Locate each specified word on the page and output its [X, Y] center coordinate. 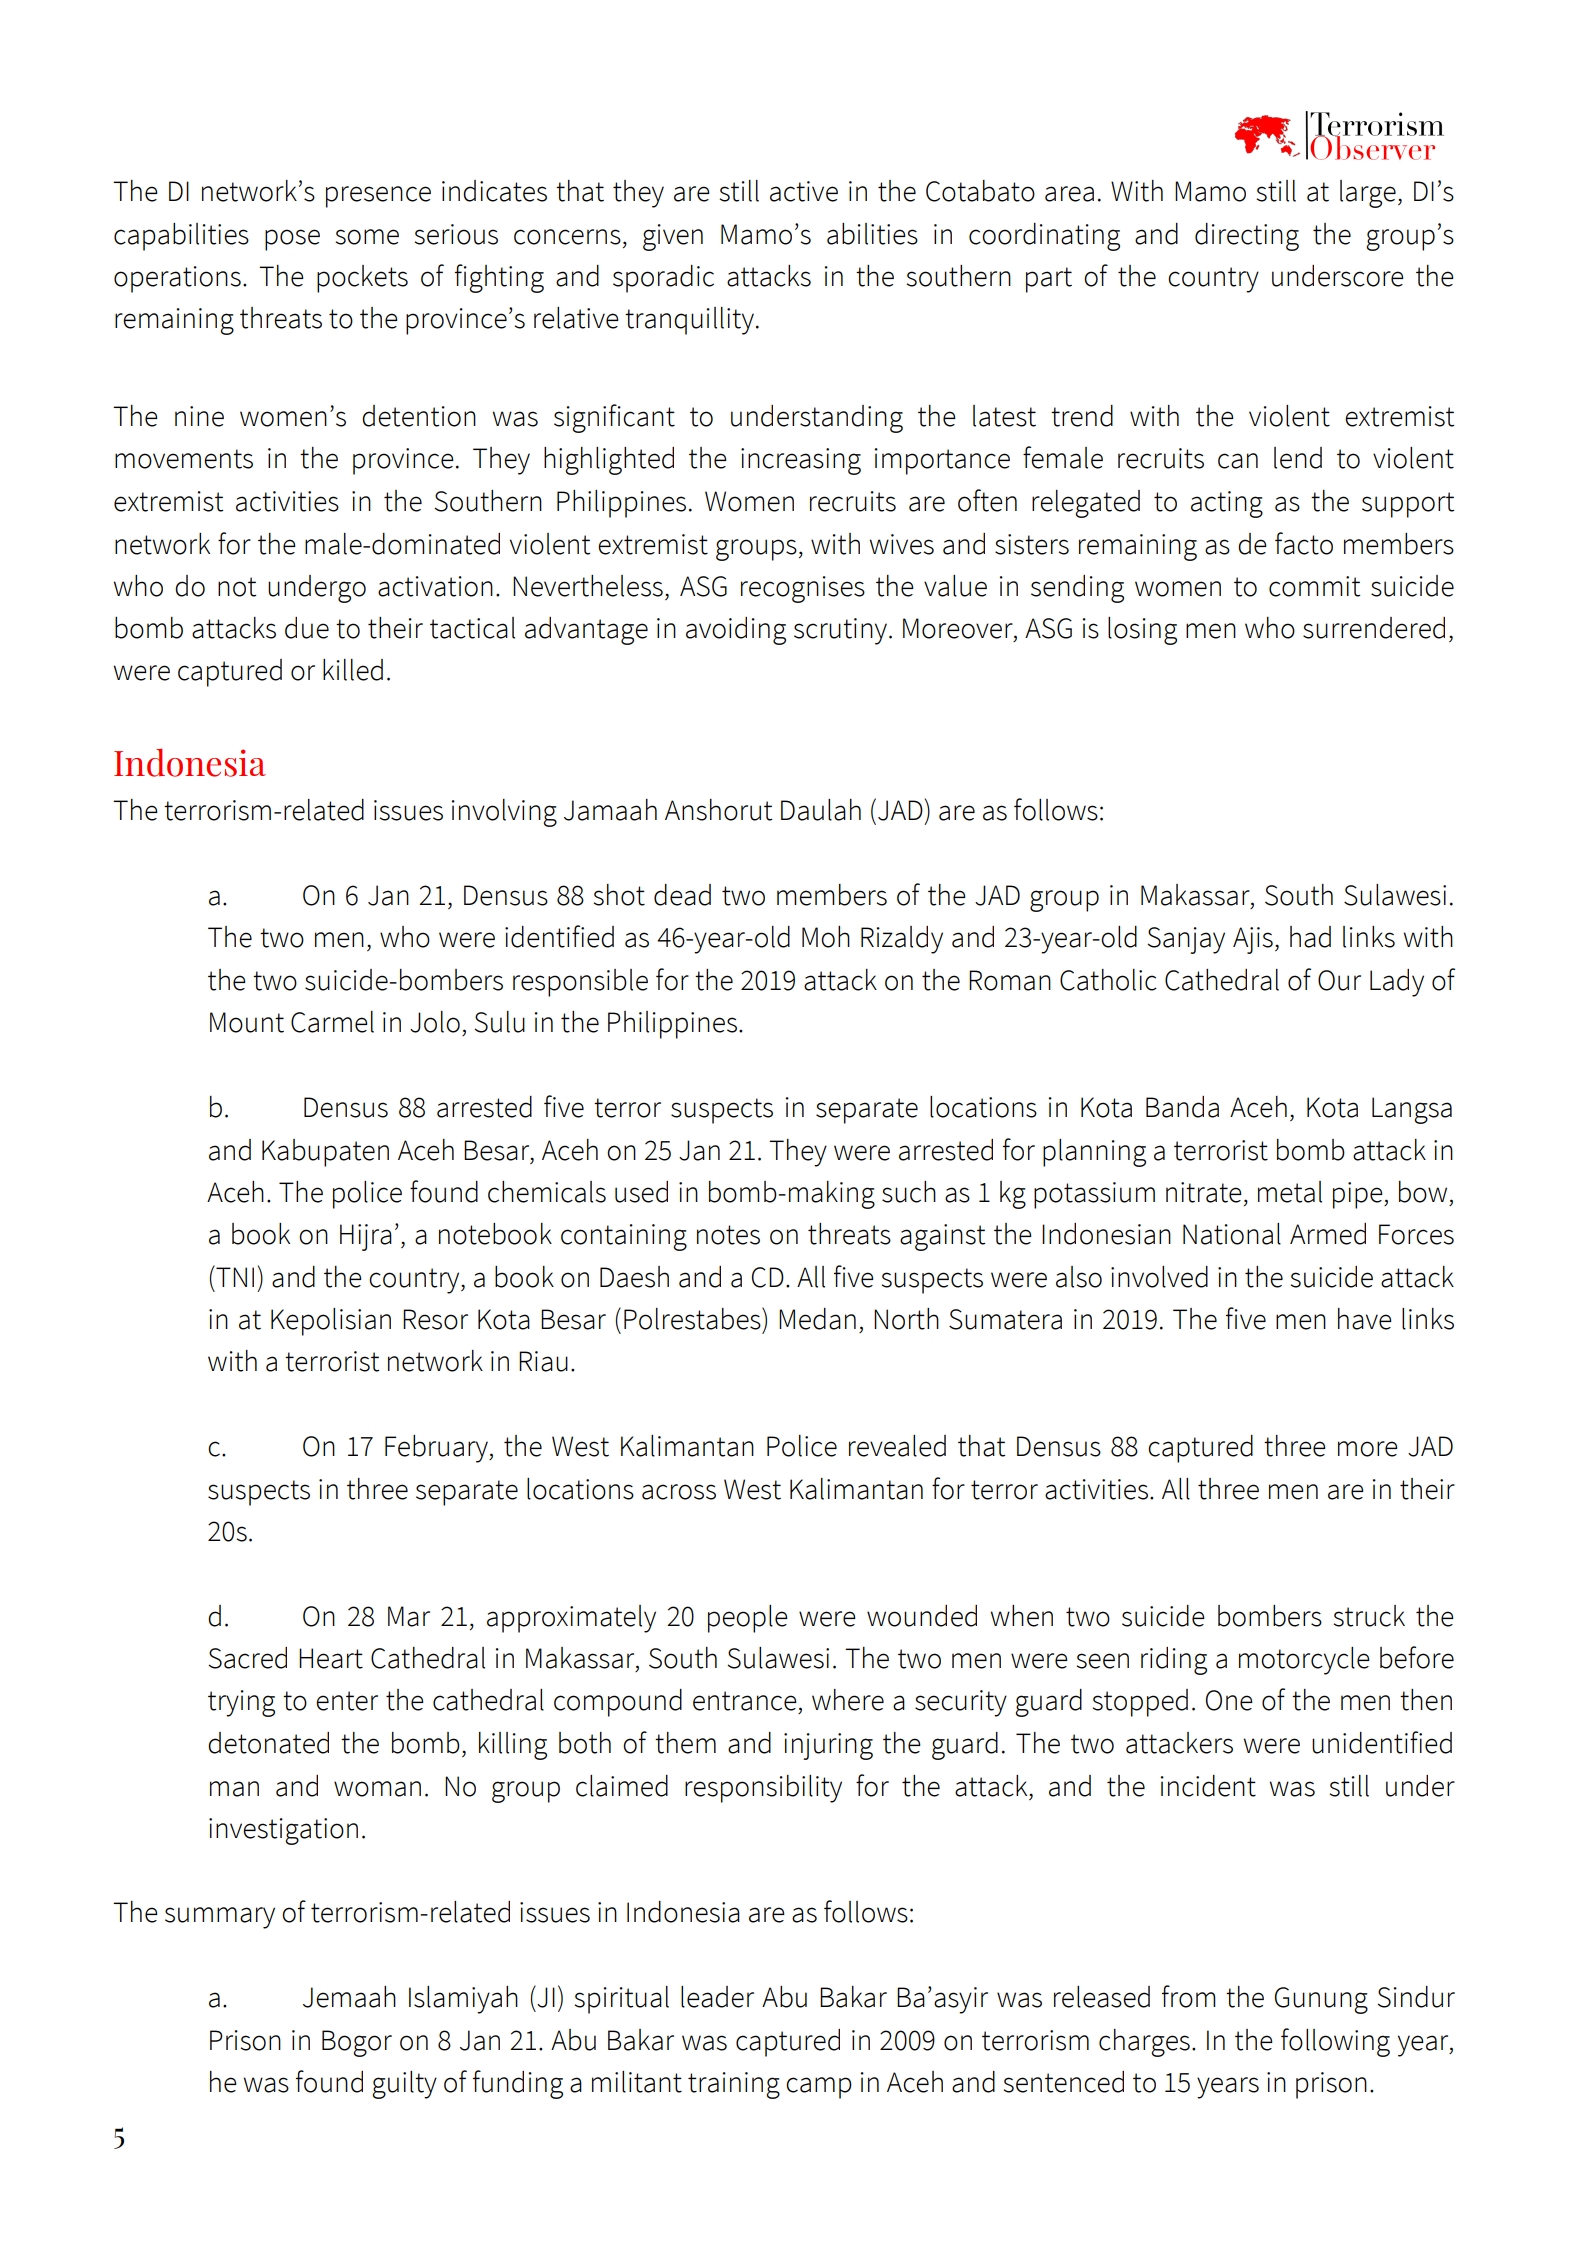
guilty [404, 2085]
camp [819, 2088]
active [804, 191]
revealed [897, 1446]
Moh [826, 937]
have [1365, 1319]
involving [504, 813]
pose [292, 240]
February [437, 1449]
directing [1247, 237]
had [1310, 937]
